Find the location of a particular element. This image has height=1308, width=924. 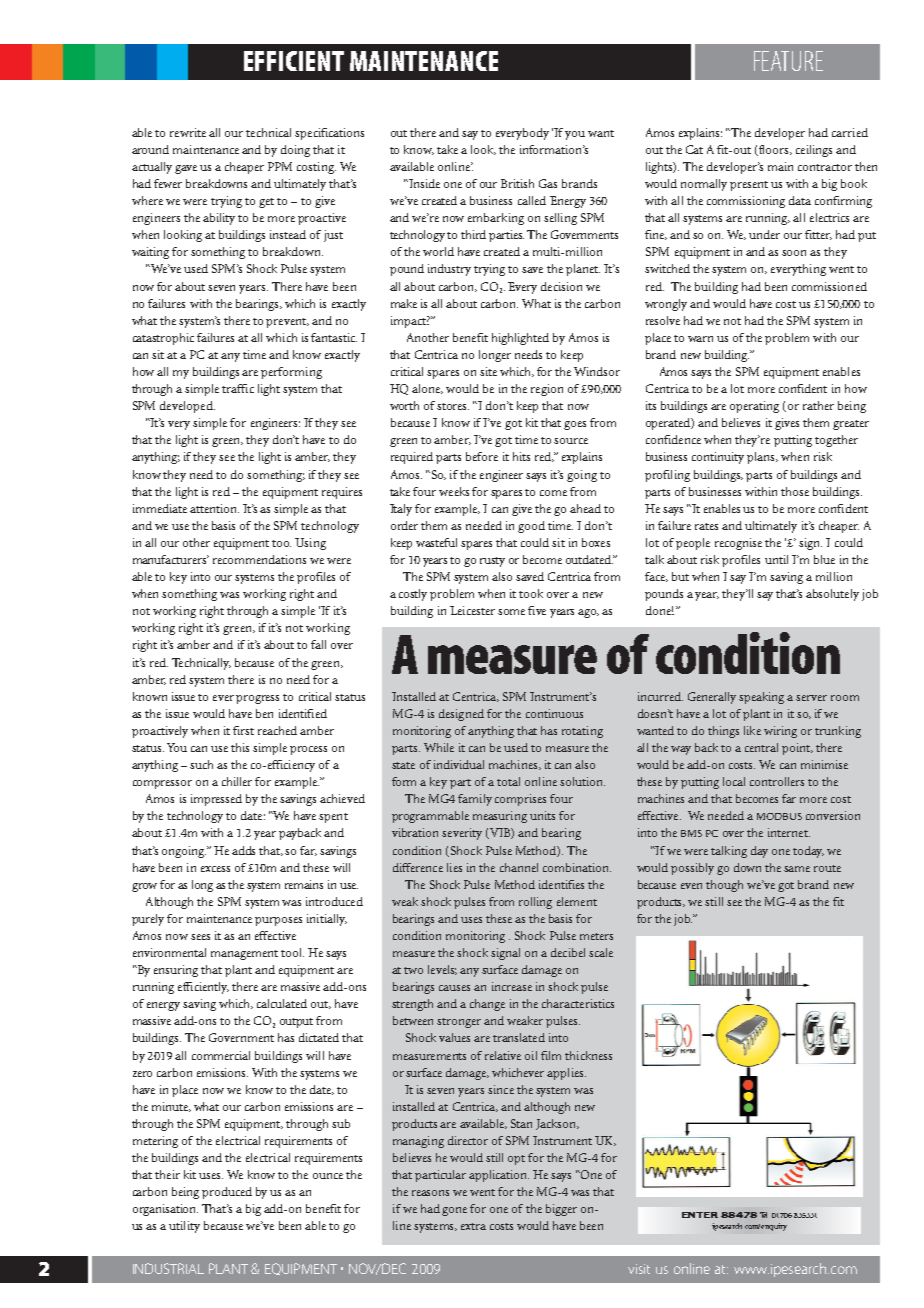

FEATURE is located at coordinates (788, 61).
